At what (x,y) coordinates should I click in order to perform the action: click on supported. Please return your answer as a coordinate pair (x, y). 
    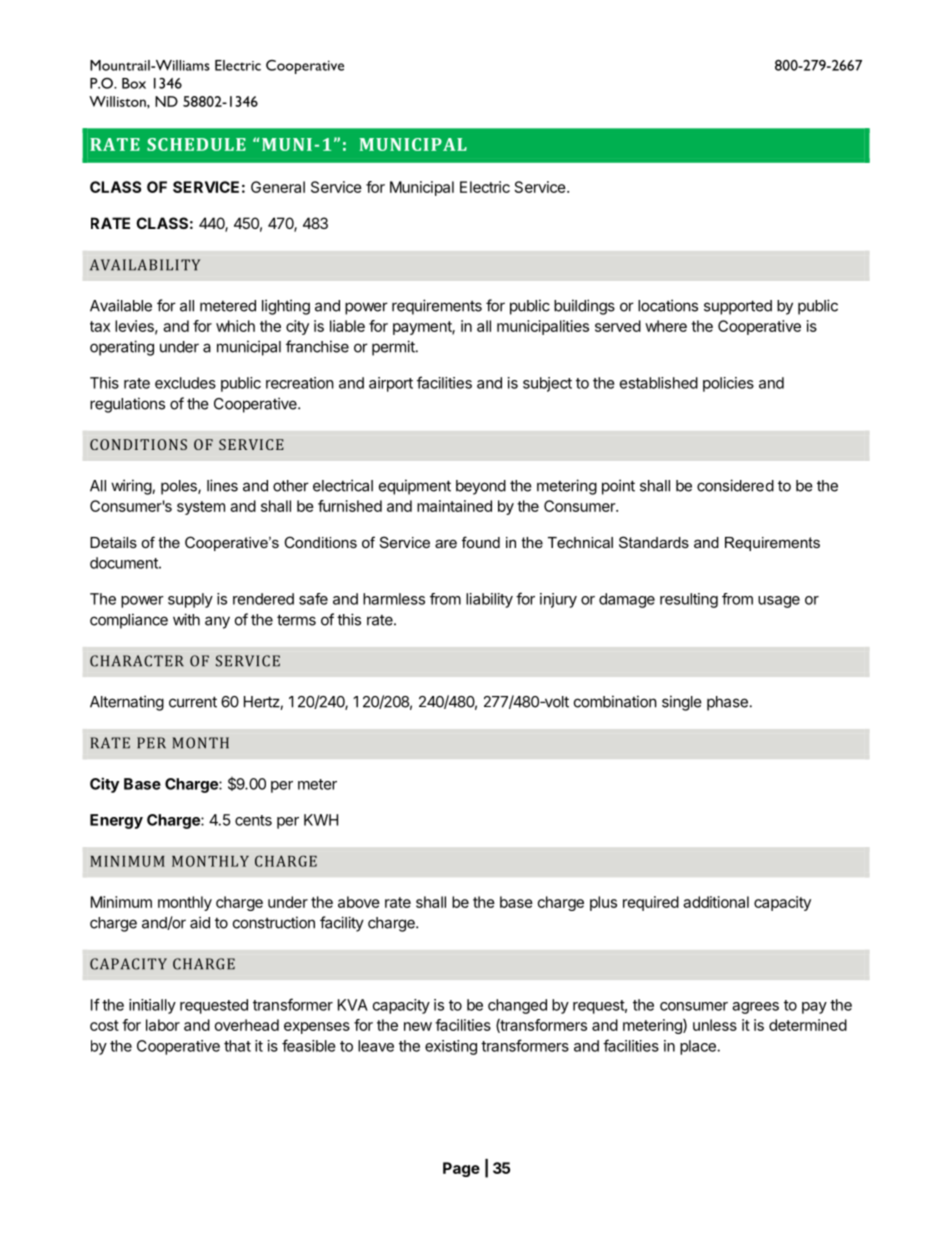
    Looking at the image, I should click on (738, 307).
